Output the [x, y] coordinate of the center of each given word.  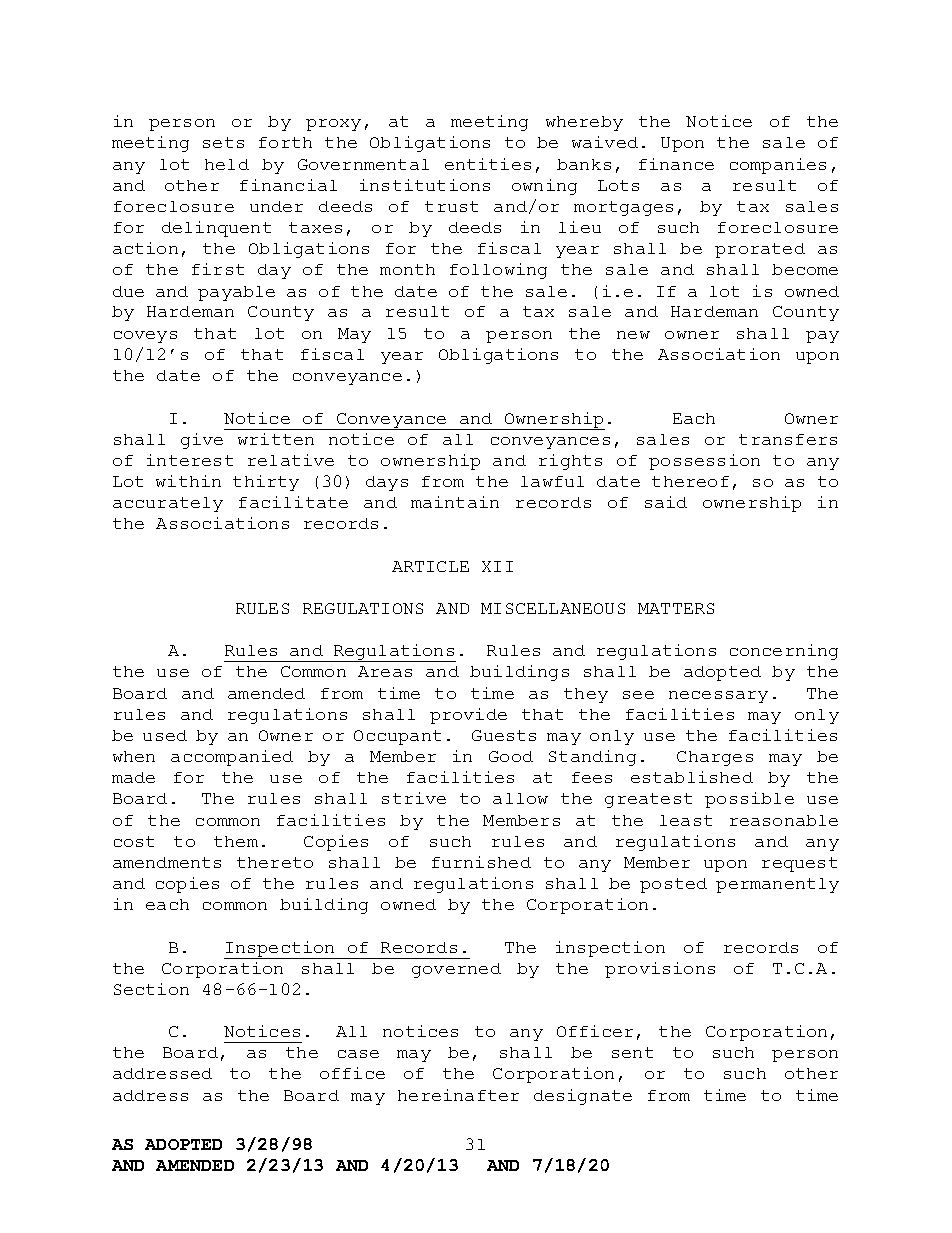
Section [151, 989]
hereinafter [458, 1095]
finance [676, 164]
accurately [168, 504]
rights [570, 462]
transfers [788, 439]
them [236, 841]
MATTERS [676, 608]
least [686, 820]
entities [488, 164]
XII [497, 566]
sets [223, 142]
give [202, 441]
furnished [481, 862]
